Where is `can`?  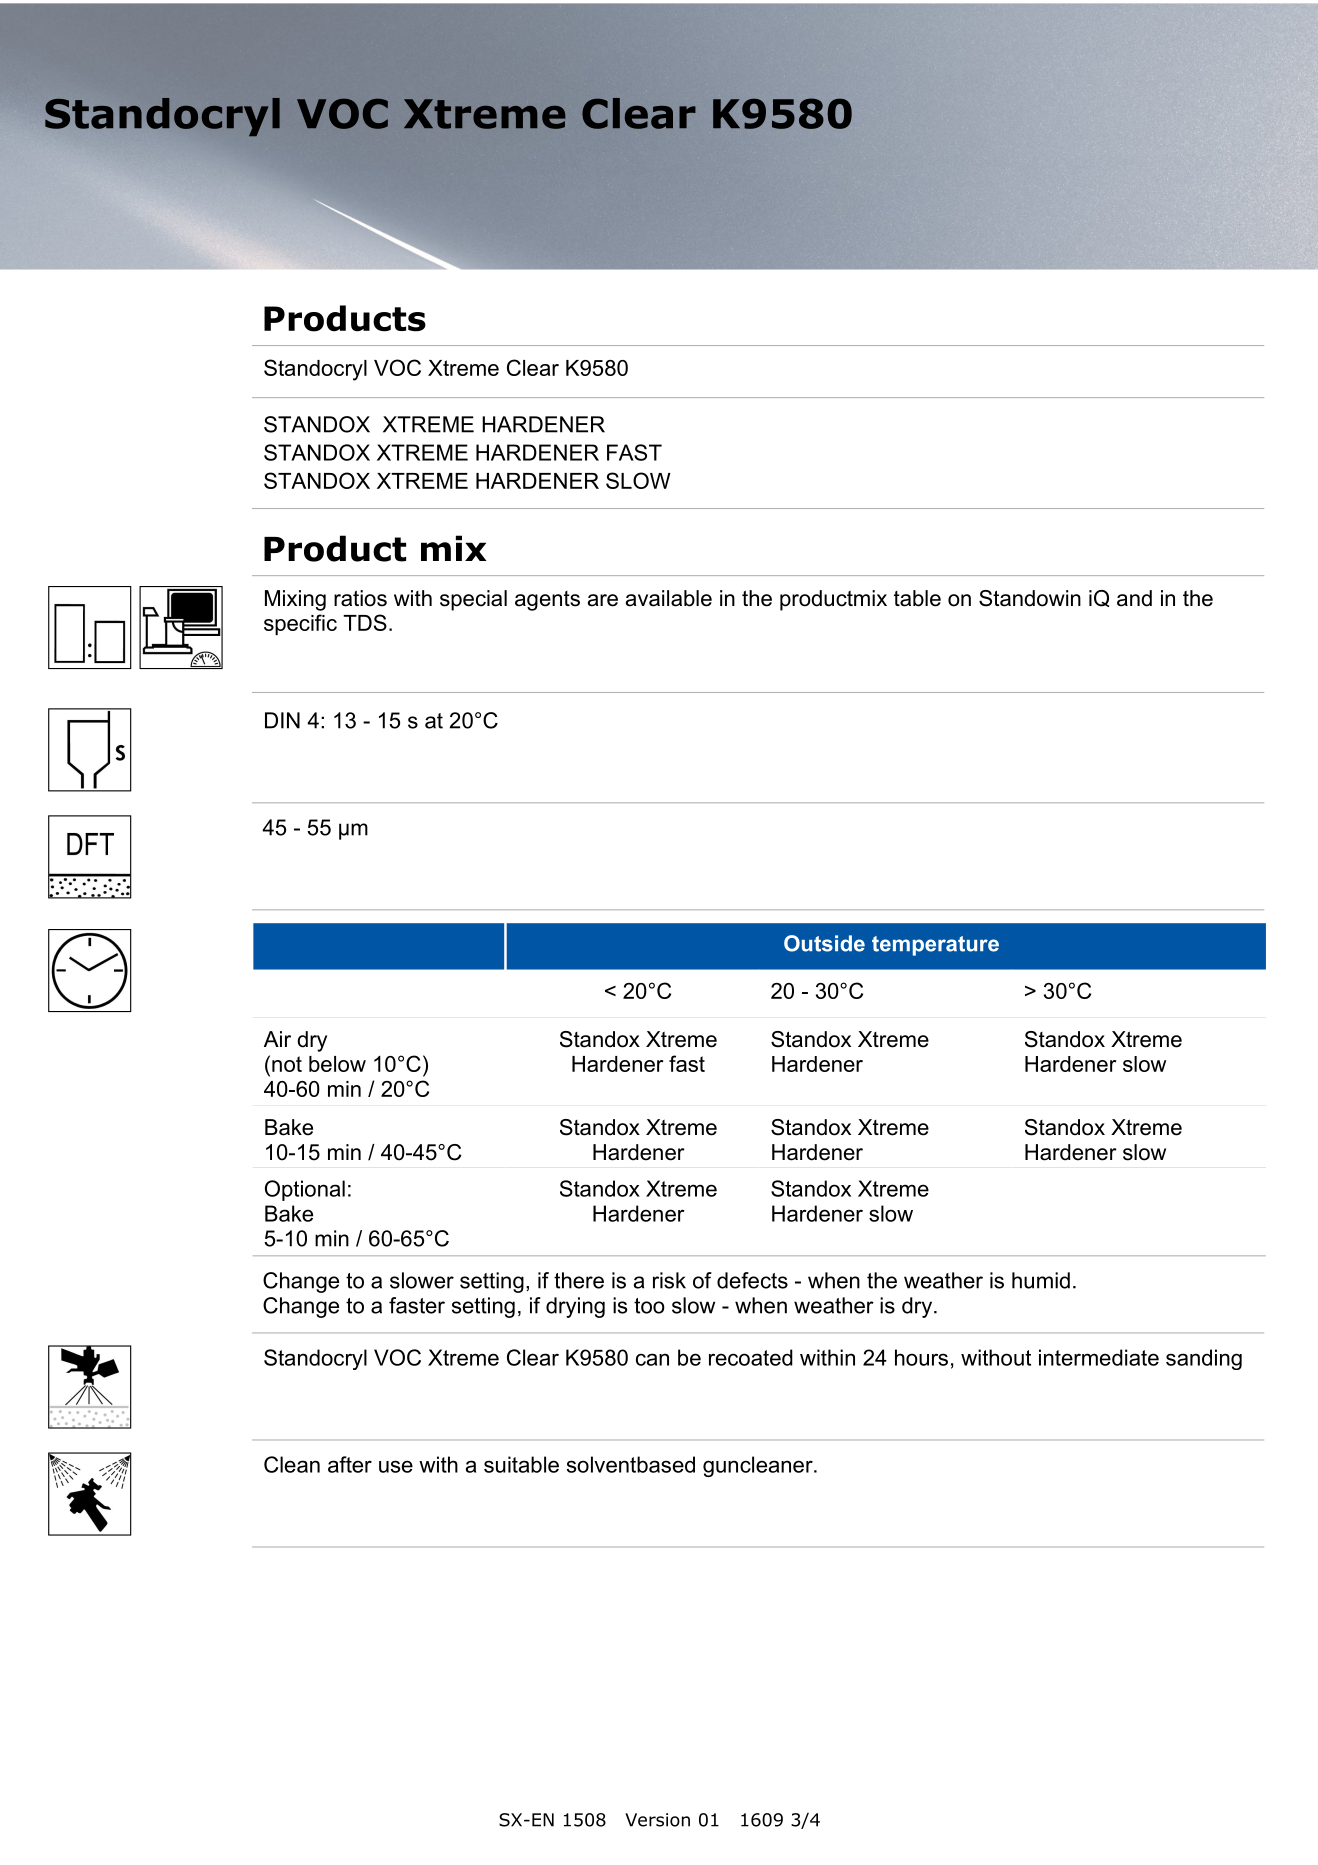
can is located at coordinates (652, 1359).
